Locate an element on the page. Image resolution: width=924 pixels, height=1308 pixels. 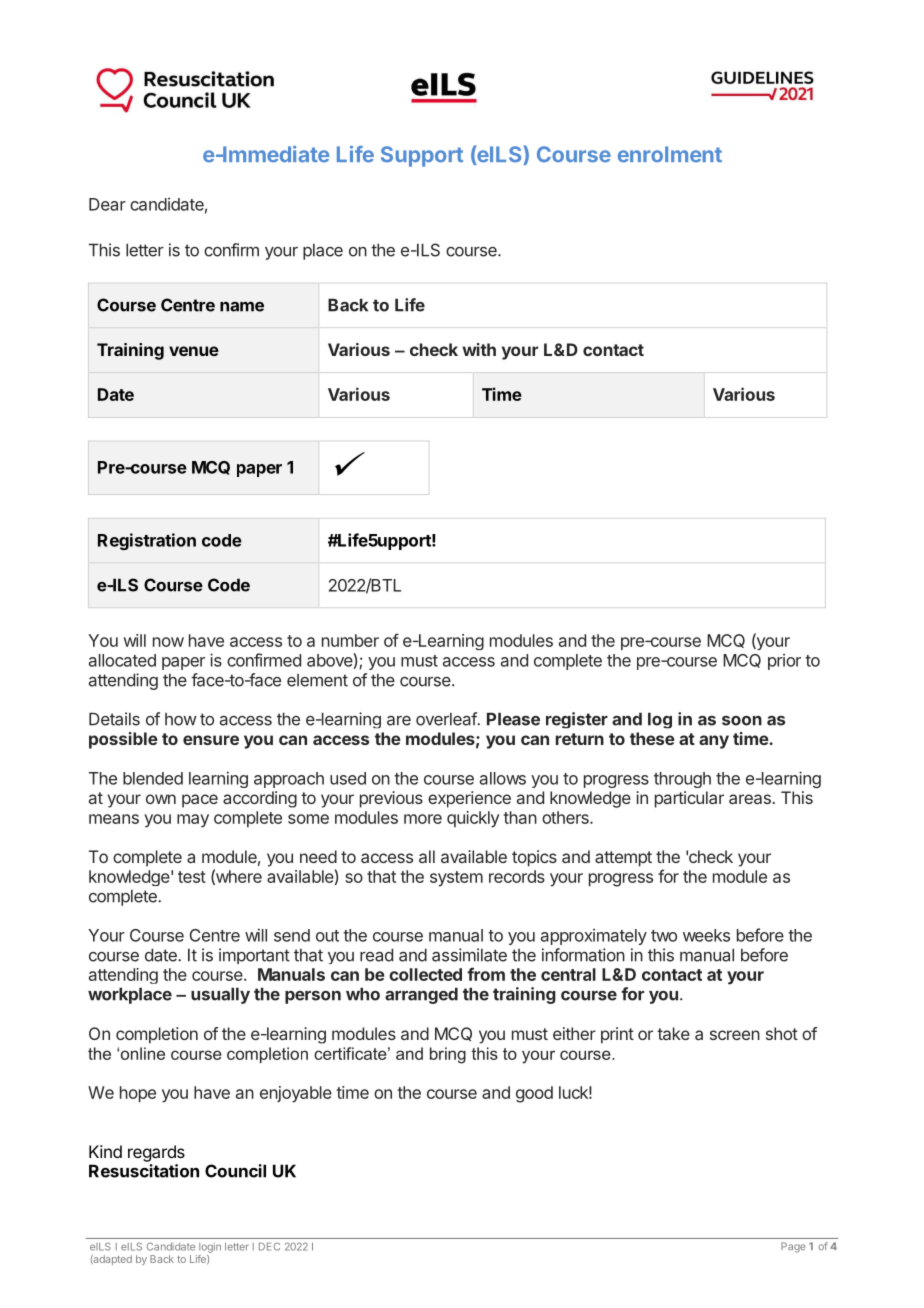
test is located at coordinates (192, 877).
